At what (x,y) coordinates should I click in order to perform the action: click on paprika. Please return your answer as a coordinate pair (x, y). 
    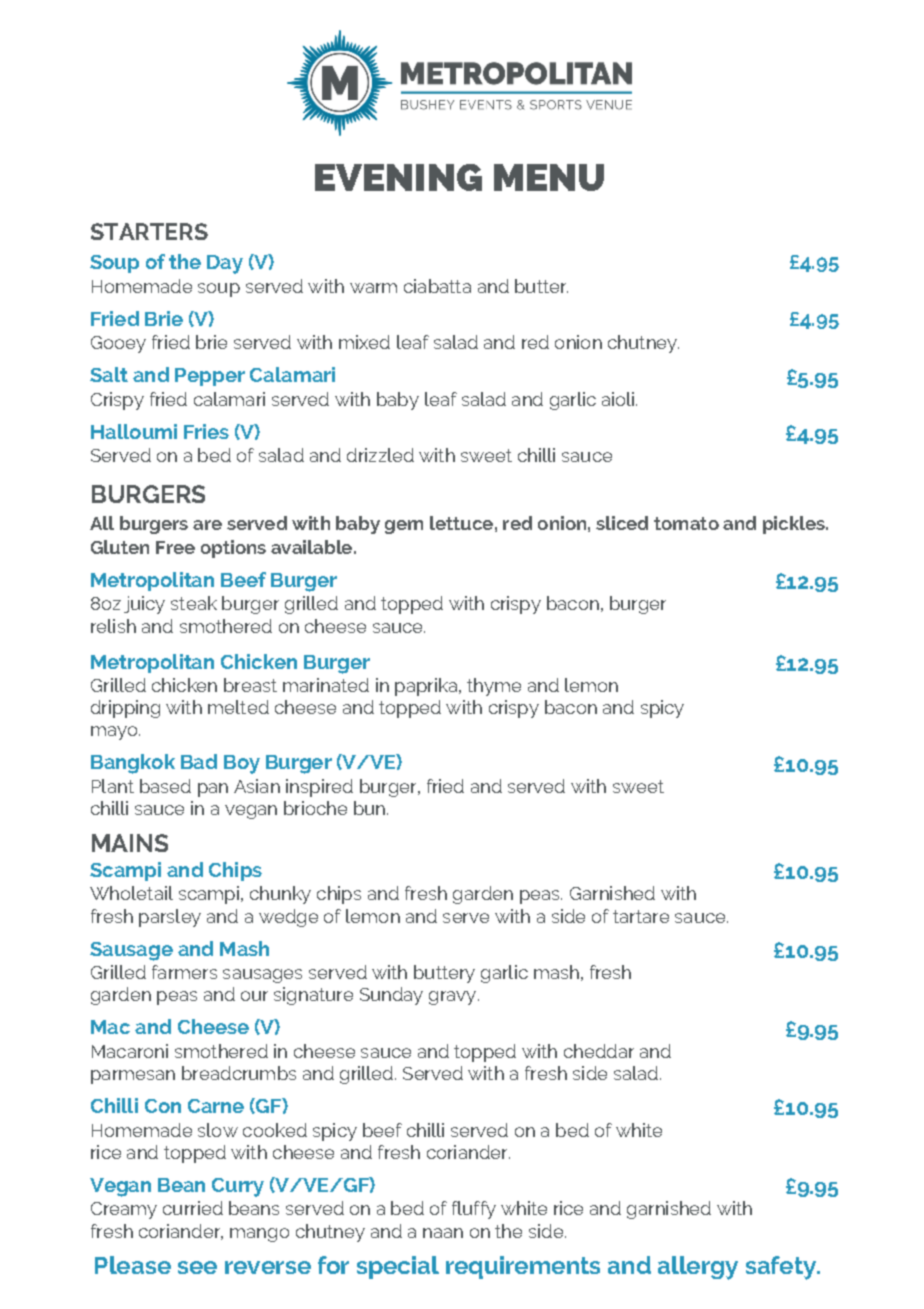
    Looking at the image, I should click on (427, 687).
